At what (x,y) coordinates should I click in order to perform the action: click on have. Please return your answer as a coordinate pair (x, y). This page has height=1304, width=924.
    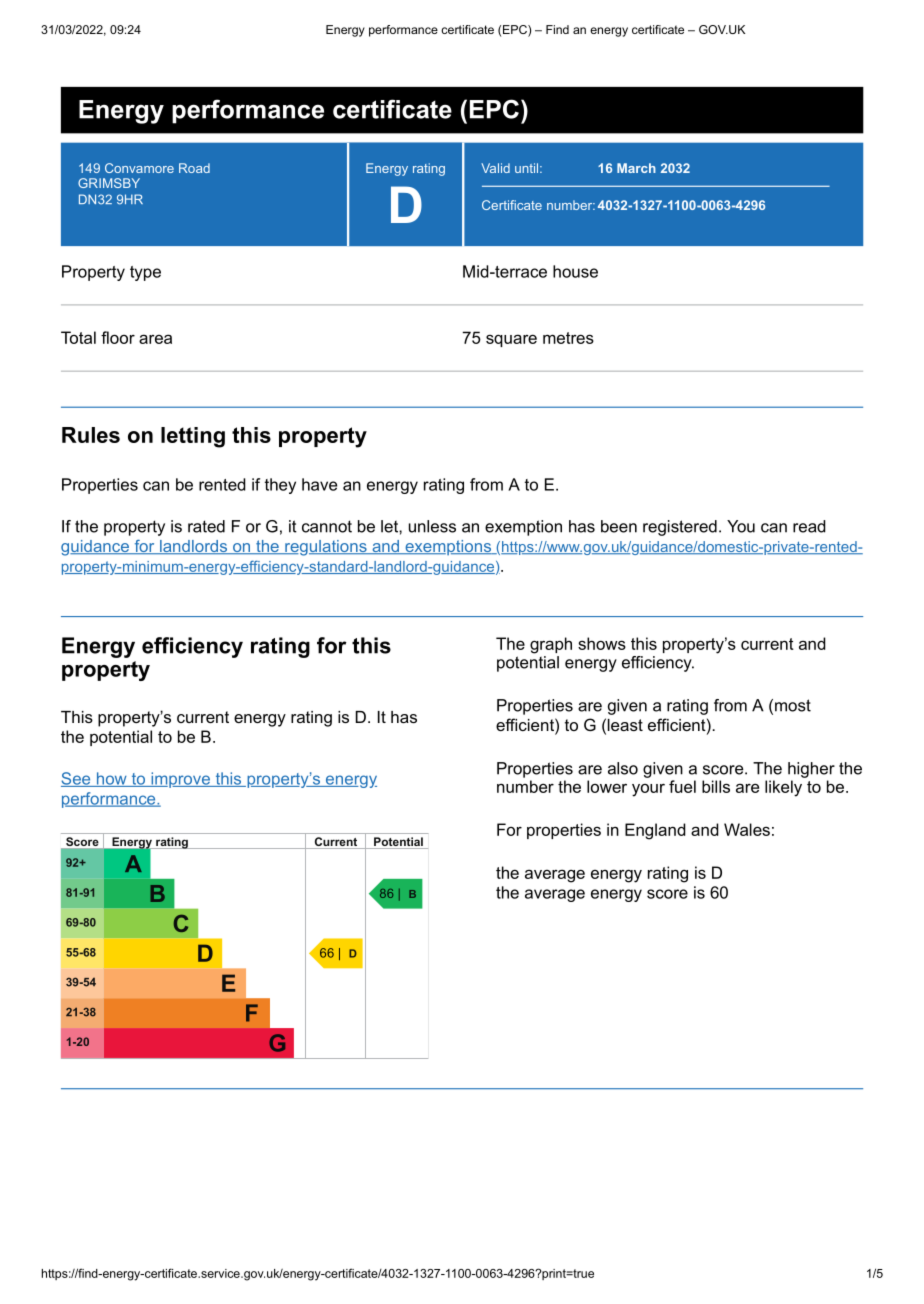
    Looking at the image, I should click on (319, 484).
